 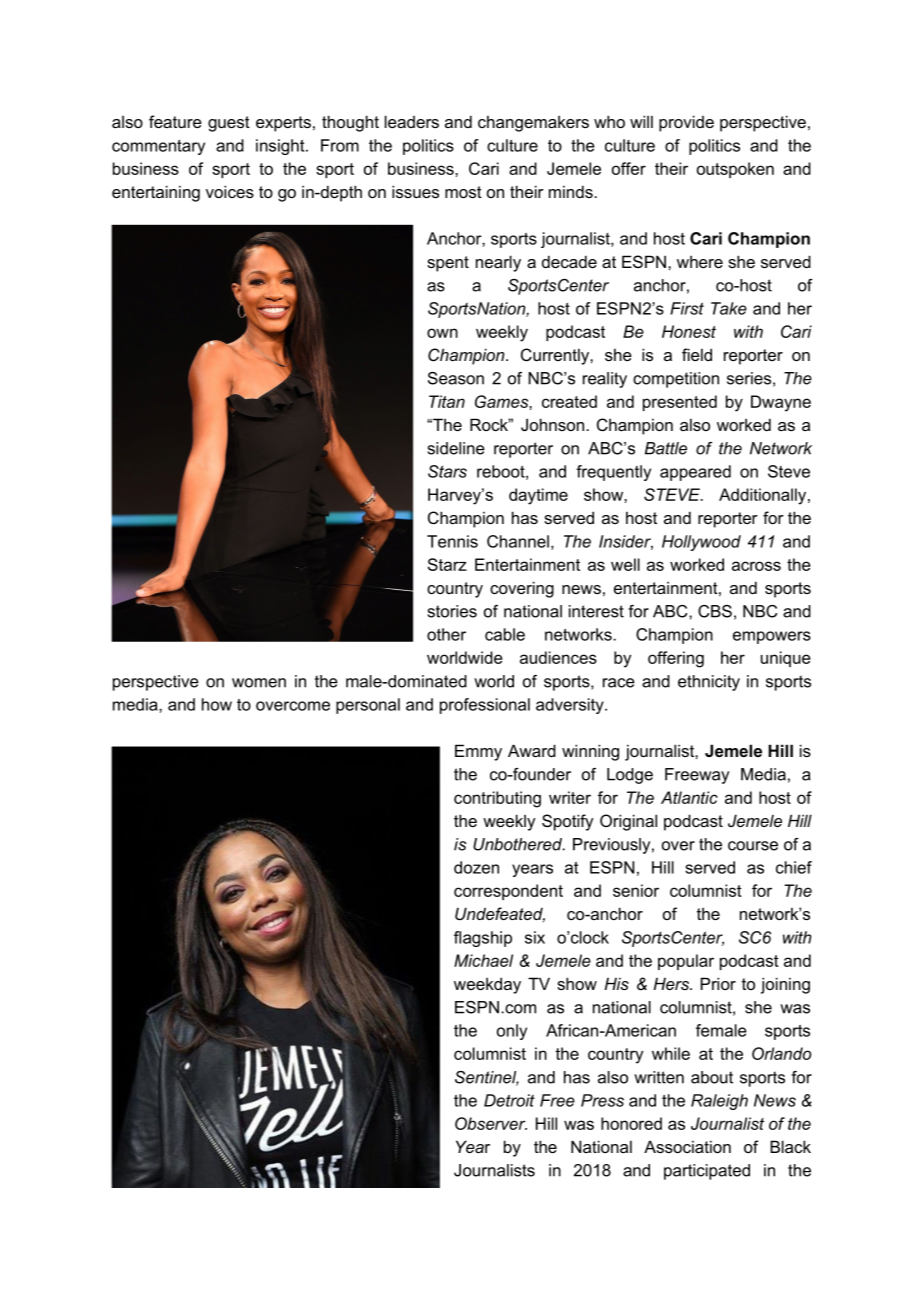 I want to click on Season, so click(x=456, y=378).
